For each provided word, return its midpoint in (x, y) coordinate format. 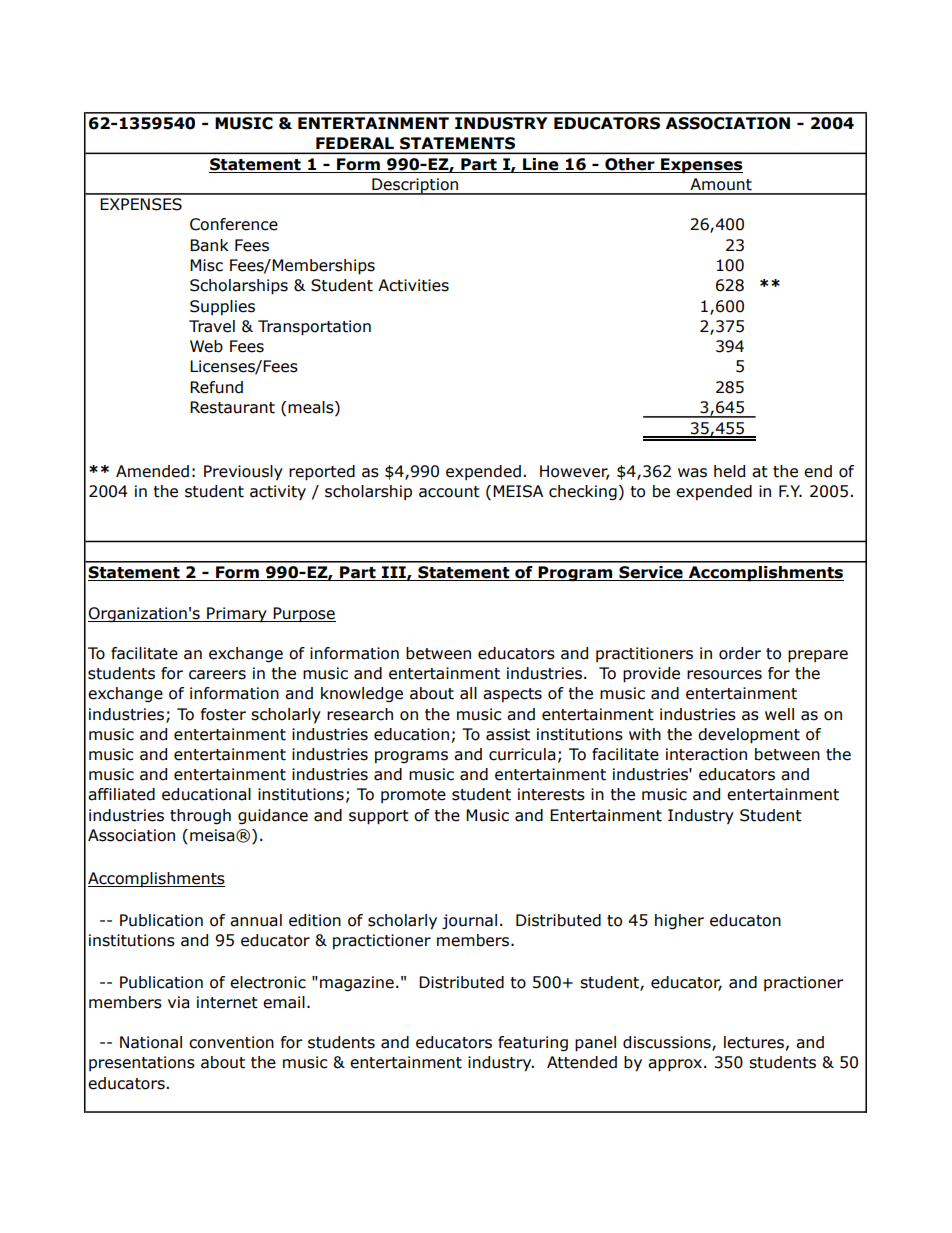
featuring (533, 1043)
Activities (413, 285)
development (749, 736)
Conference (234, 224)
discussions (668, 1043)
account (449, 492)
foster (223, 714)
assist (508, 734)
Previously (243, 473)
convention (231, 1042)
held (729, 471)
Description (415, 186)
